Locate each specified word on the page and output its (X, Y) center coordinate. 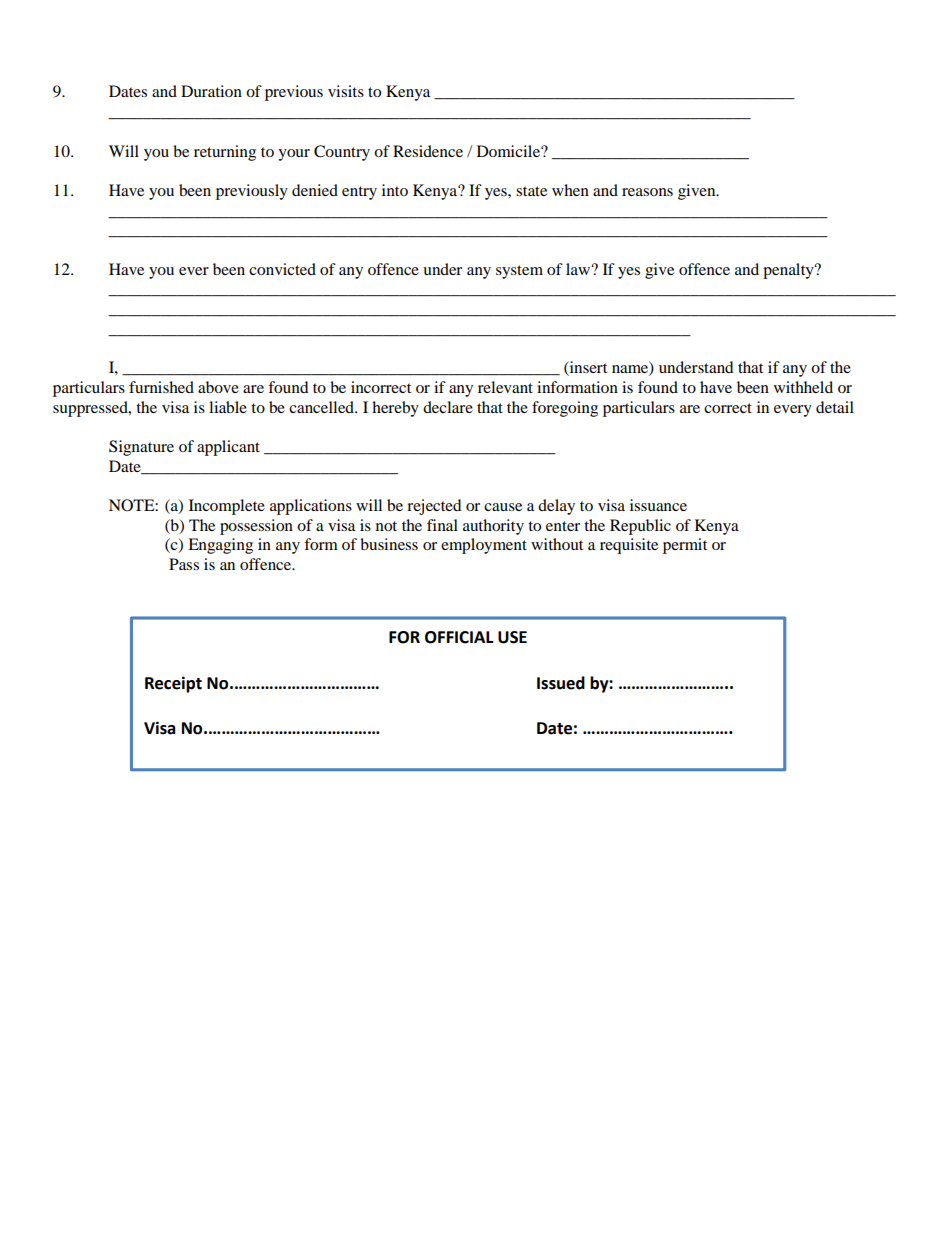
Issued (561, 683)
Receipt (173, 684)
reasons (647, 192)
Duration (211, 91)
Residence (428, 151)
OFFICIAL (459, 637)
